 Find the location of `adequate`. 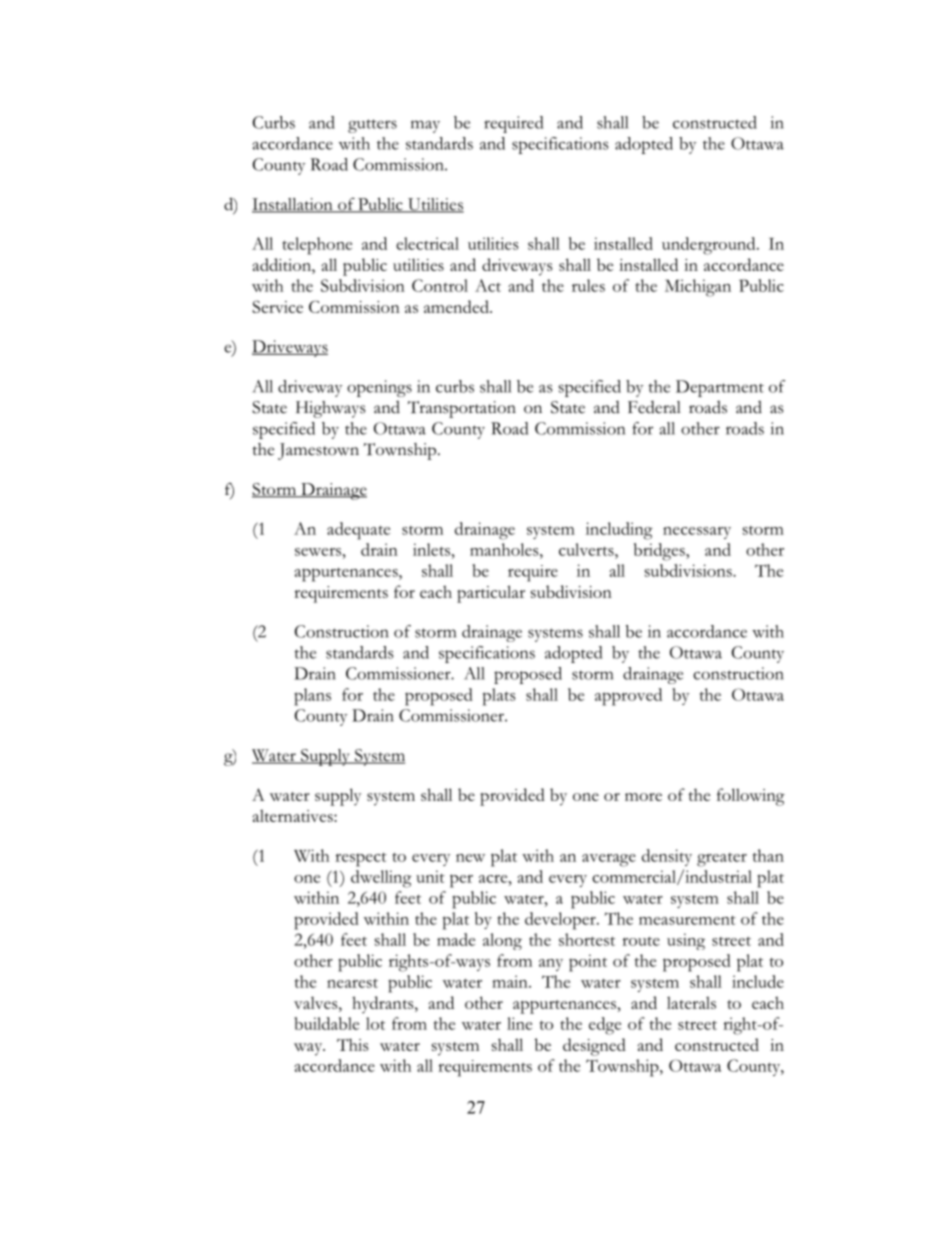

adequate is located at coordinates (358, 531).
